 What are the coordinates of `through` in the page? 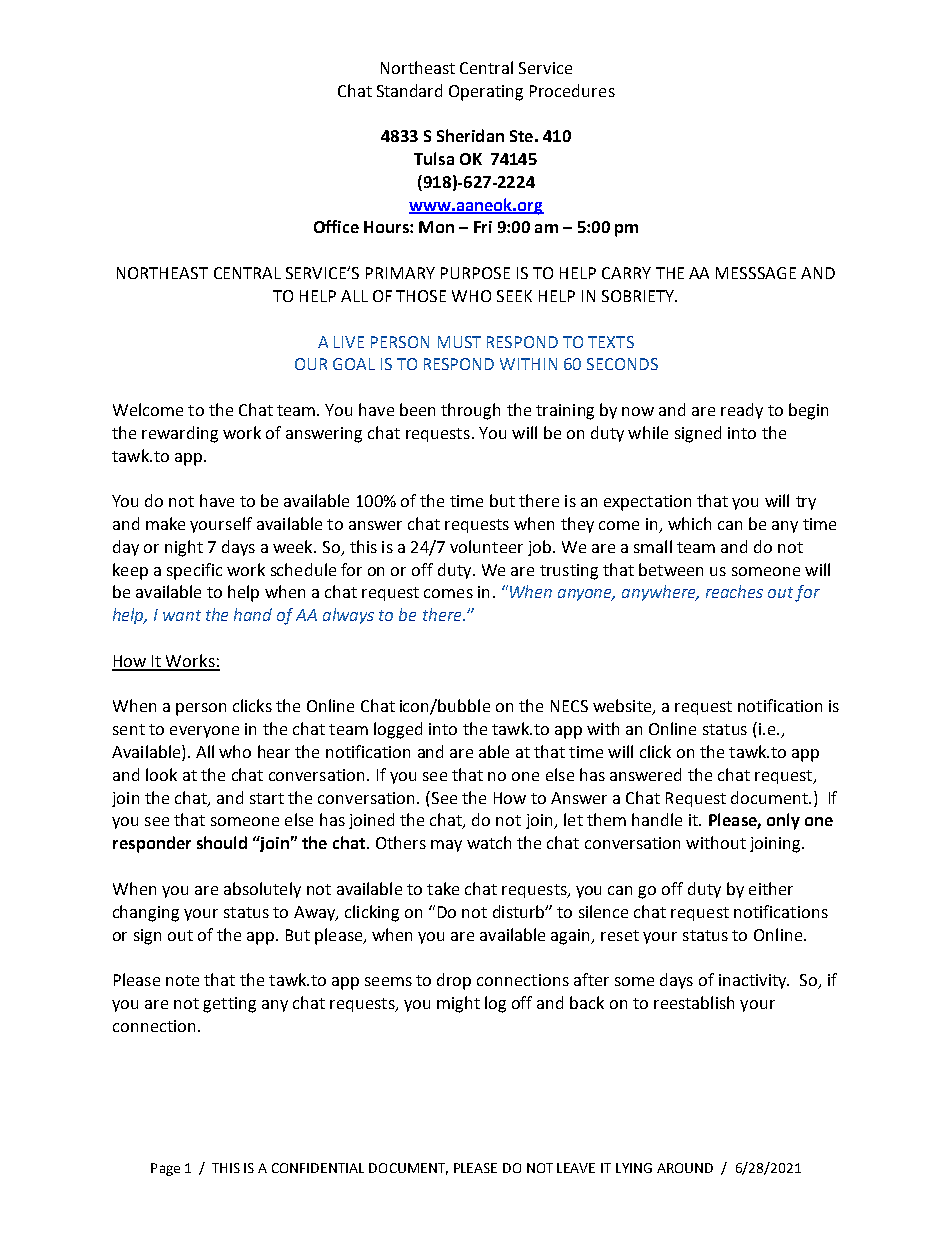 It's located at (470, 411).
